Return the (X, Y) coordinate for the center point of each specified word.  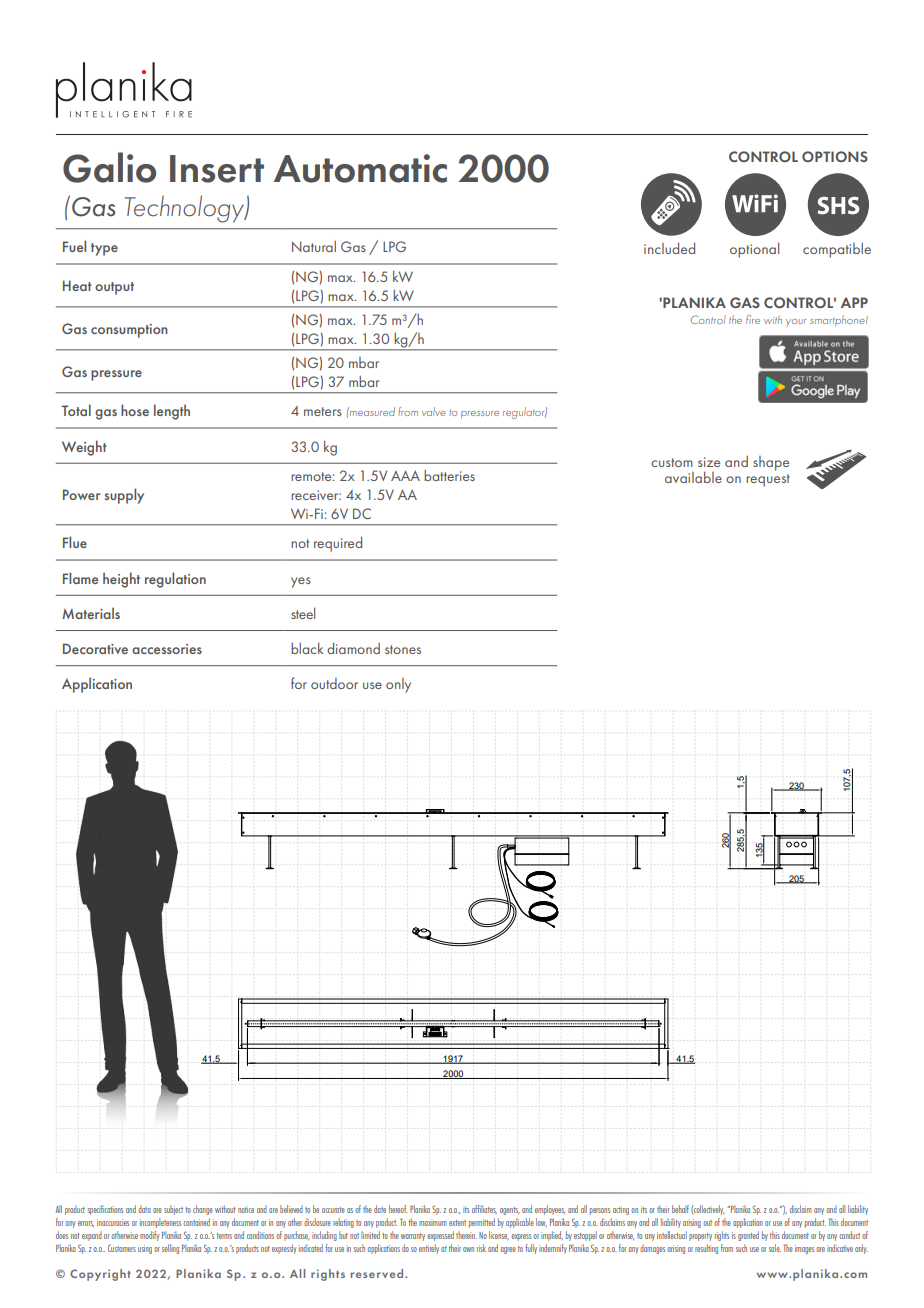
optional (754, 250)
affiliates (484, 1209)
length (172, 412)
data (144, 1209)
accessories (167, 649)
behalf (680, 1209)
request (768, 480)
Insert (217, 169)
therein (466, 1235)
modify (150, 1236)
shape (771, 463)
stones (403, 649)
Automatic (360, 168)
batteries (449, 475)
